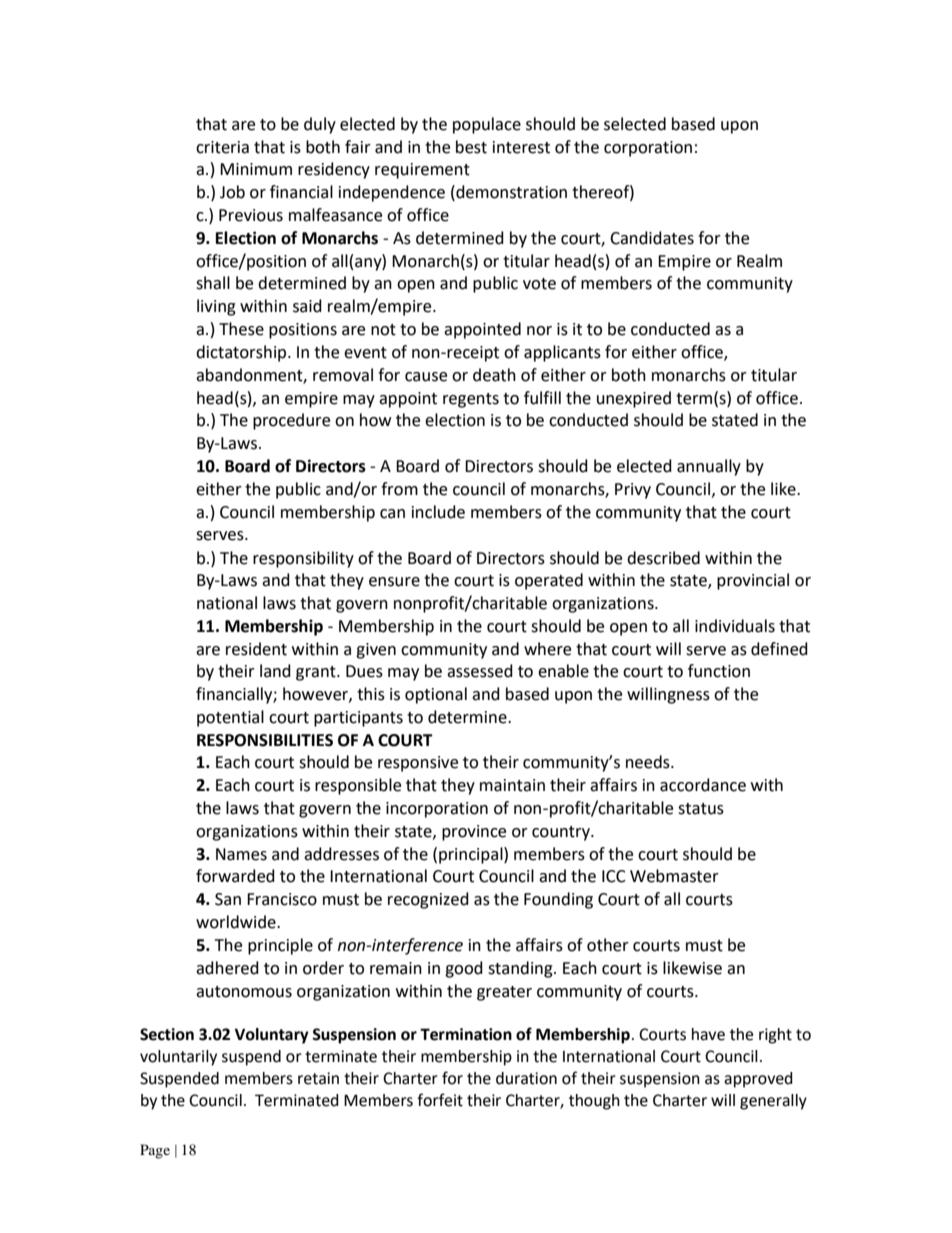 This image has width=952, height=1233. What do you see at coordinates (652, 238) in the image?
I see `Candidates` at bounding box center [652, 238].
